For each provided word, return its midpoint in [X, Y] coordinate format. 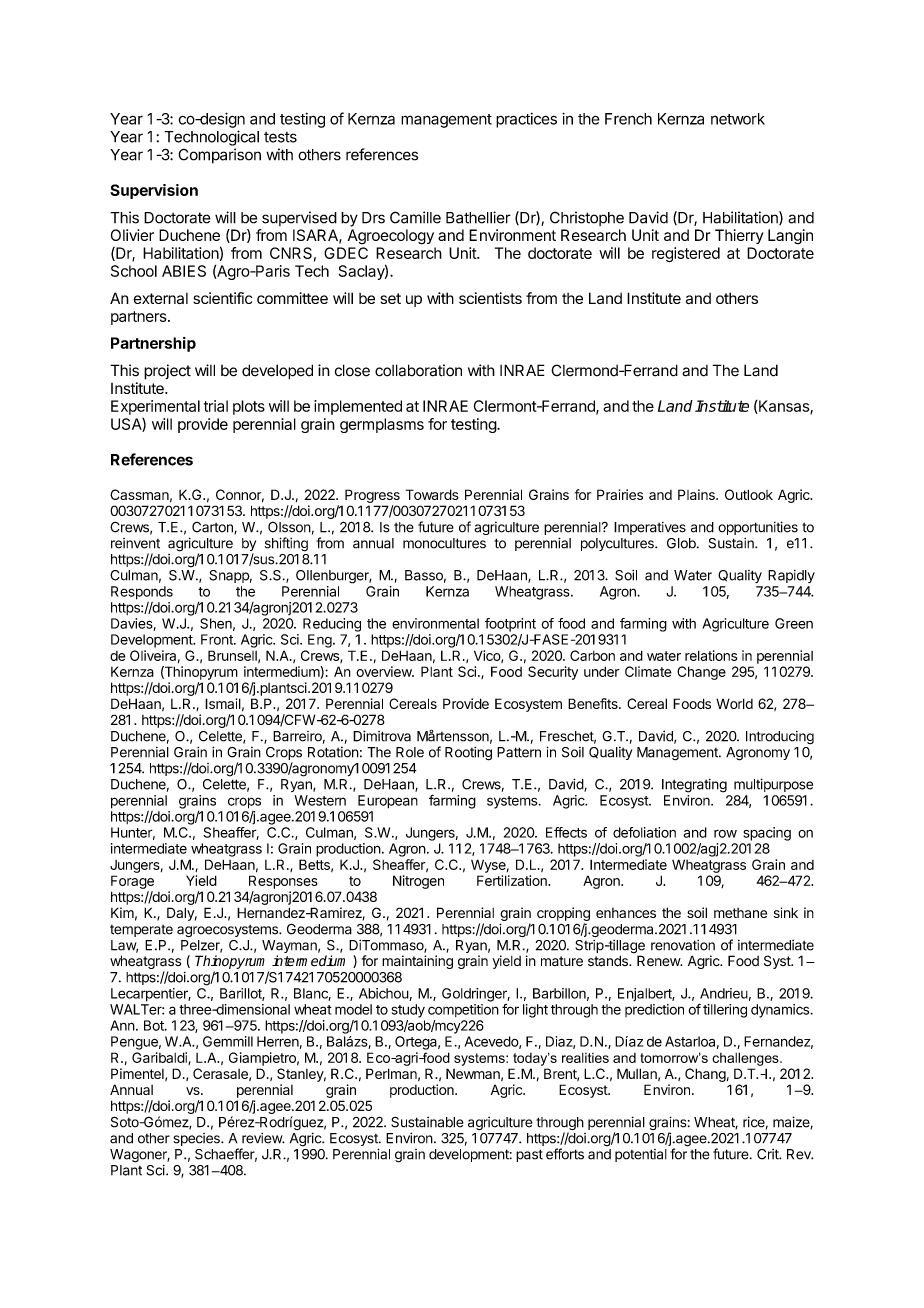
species [197, 1139]
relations [711, 655]
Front [218, 639]
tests [280, 137]
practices [526, 120]
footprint [510, 625]
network [738, 119]
